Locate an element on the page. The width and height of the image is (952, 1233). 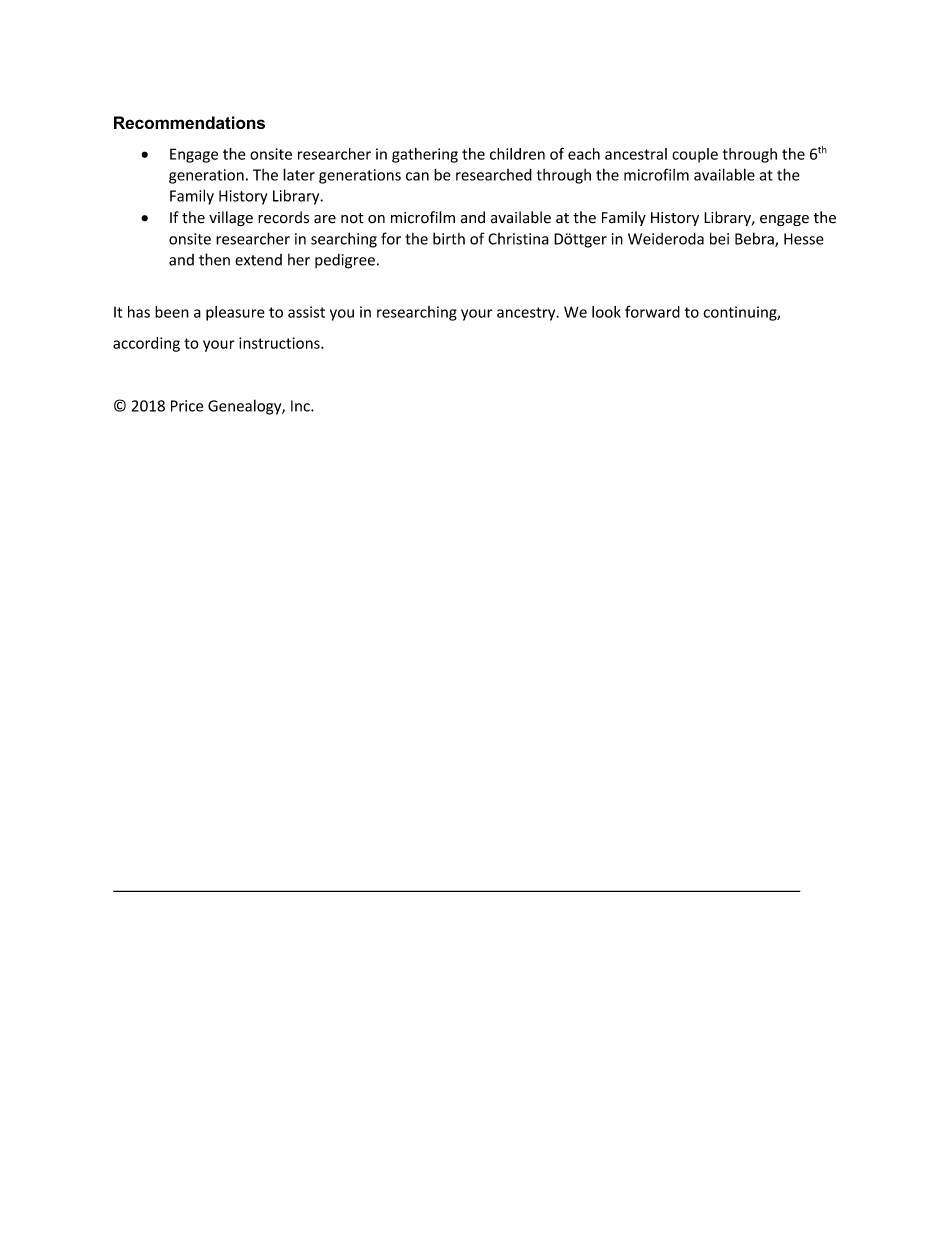
Inc is located at coordinates (301, 406).
